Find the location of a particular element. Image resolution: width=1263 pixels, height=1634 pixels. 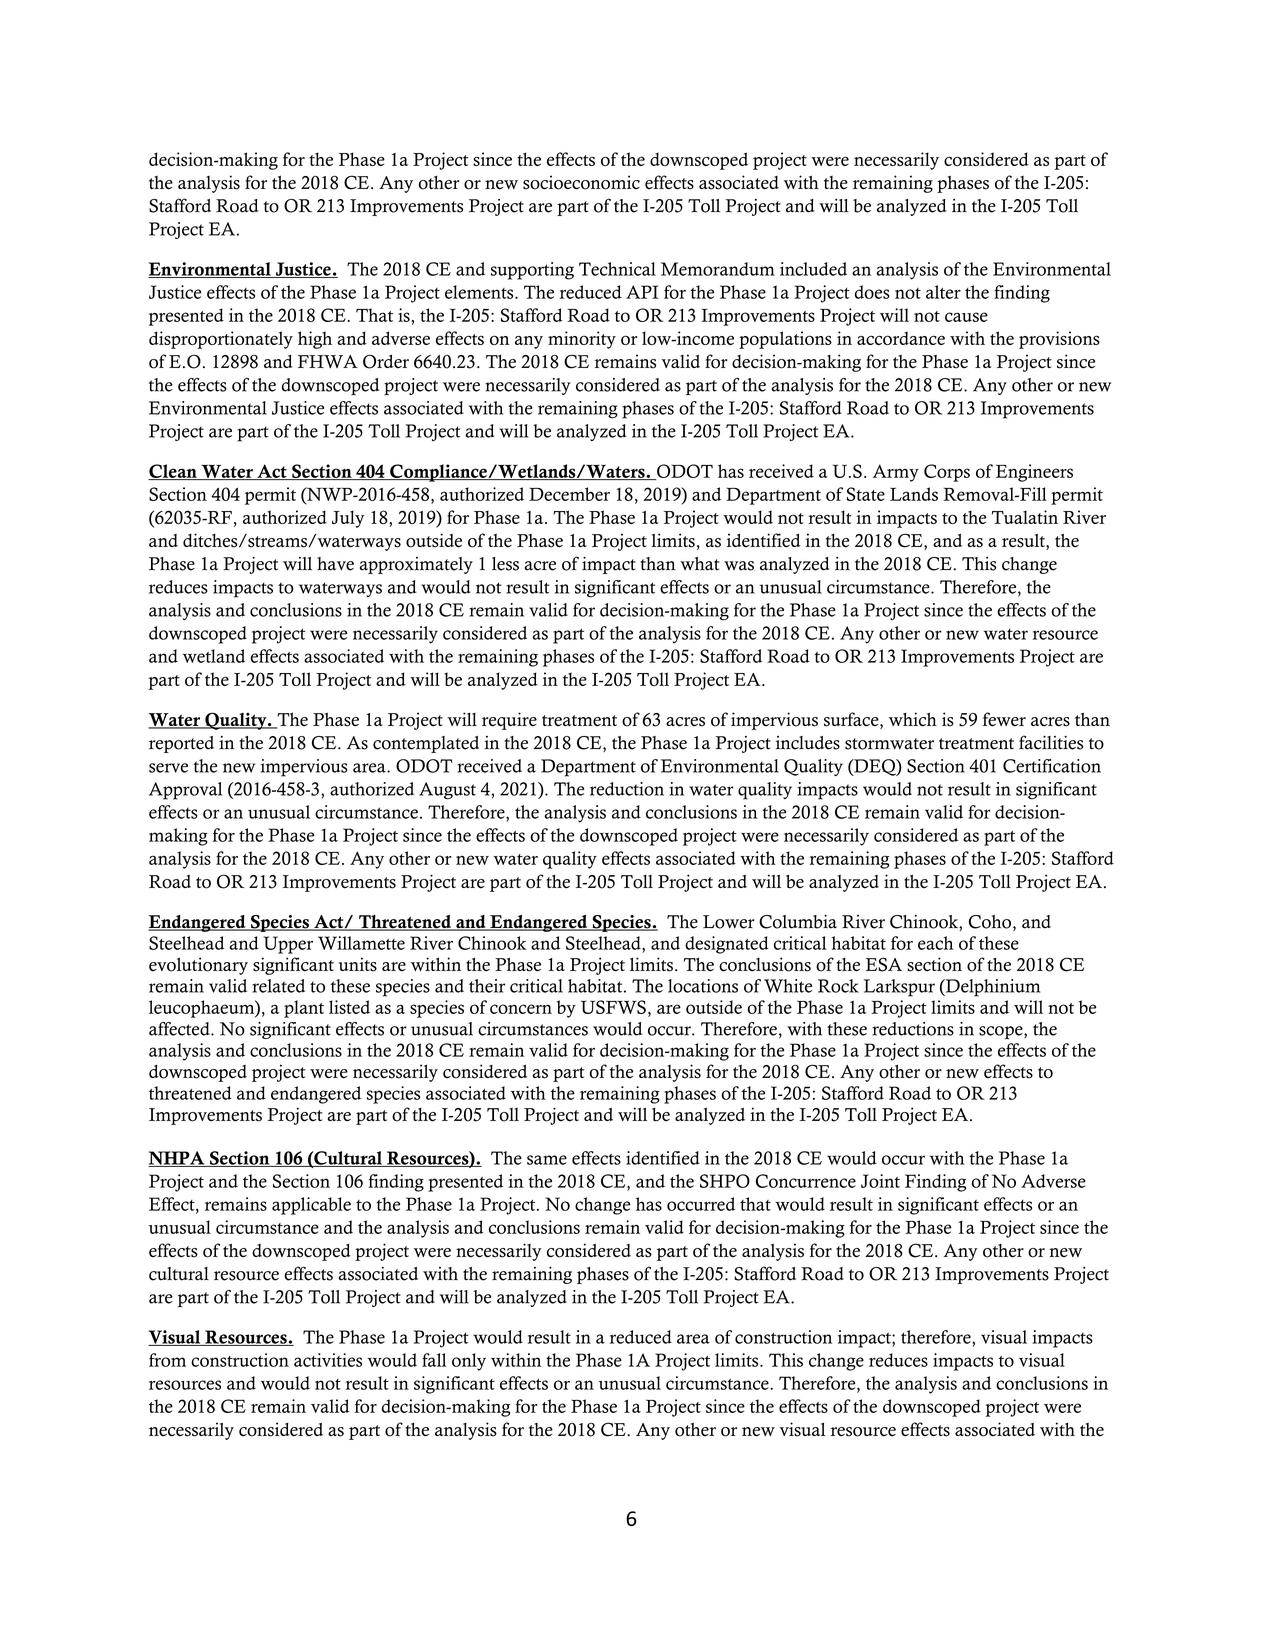

reported is located at coordinates (181, 744).
